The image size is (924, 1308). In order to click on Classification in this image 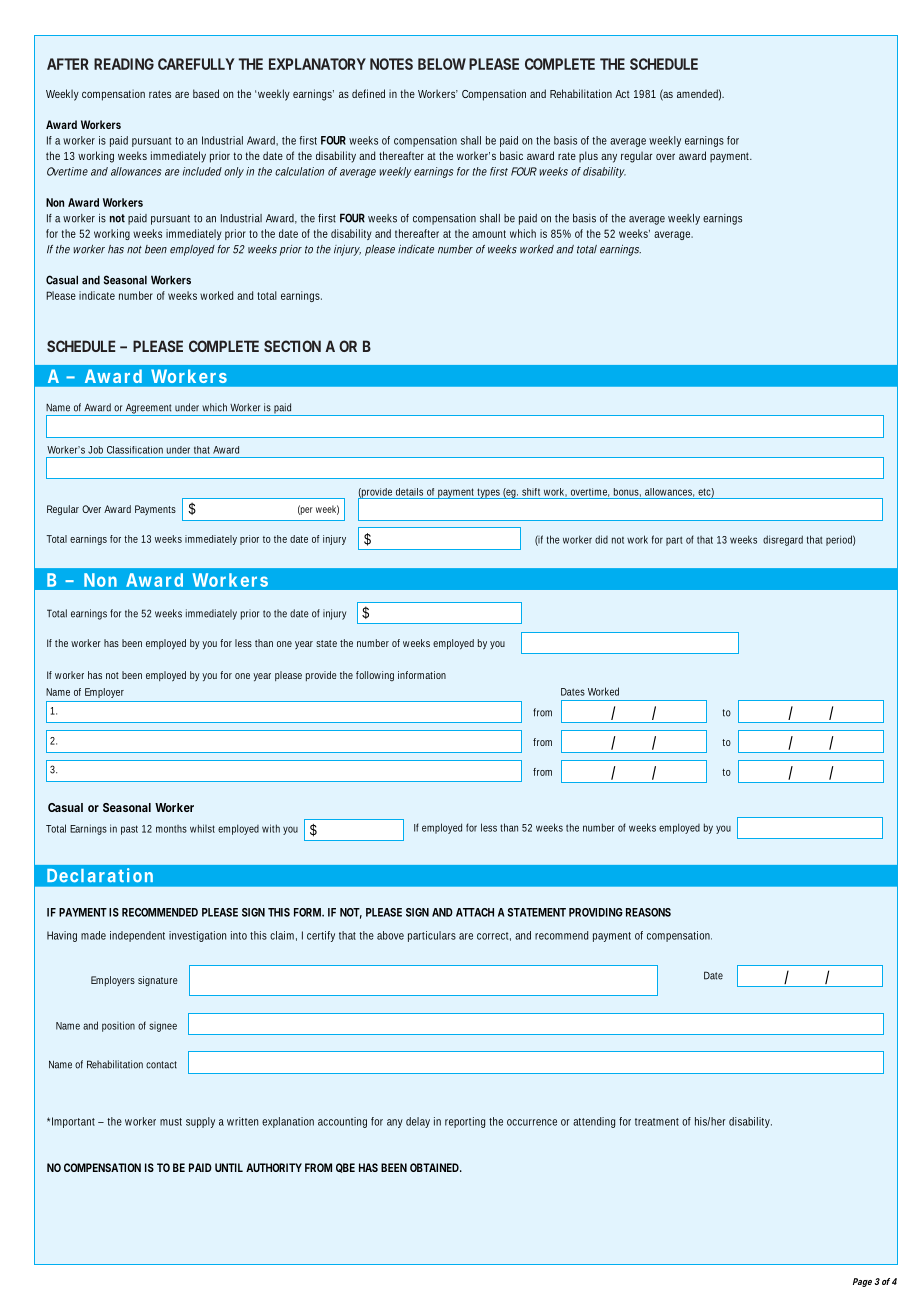, I will do `click(135, 450)`.
